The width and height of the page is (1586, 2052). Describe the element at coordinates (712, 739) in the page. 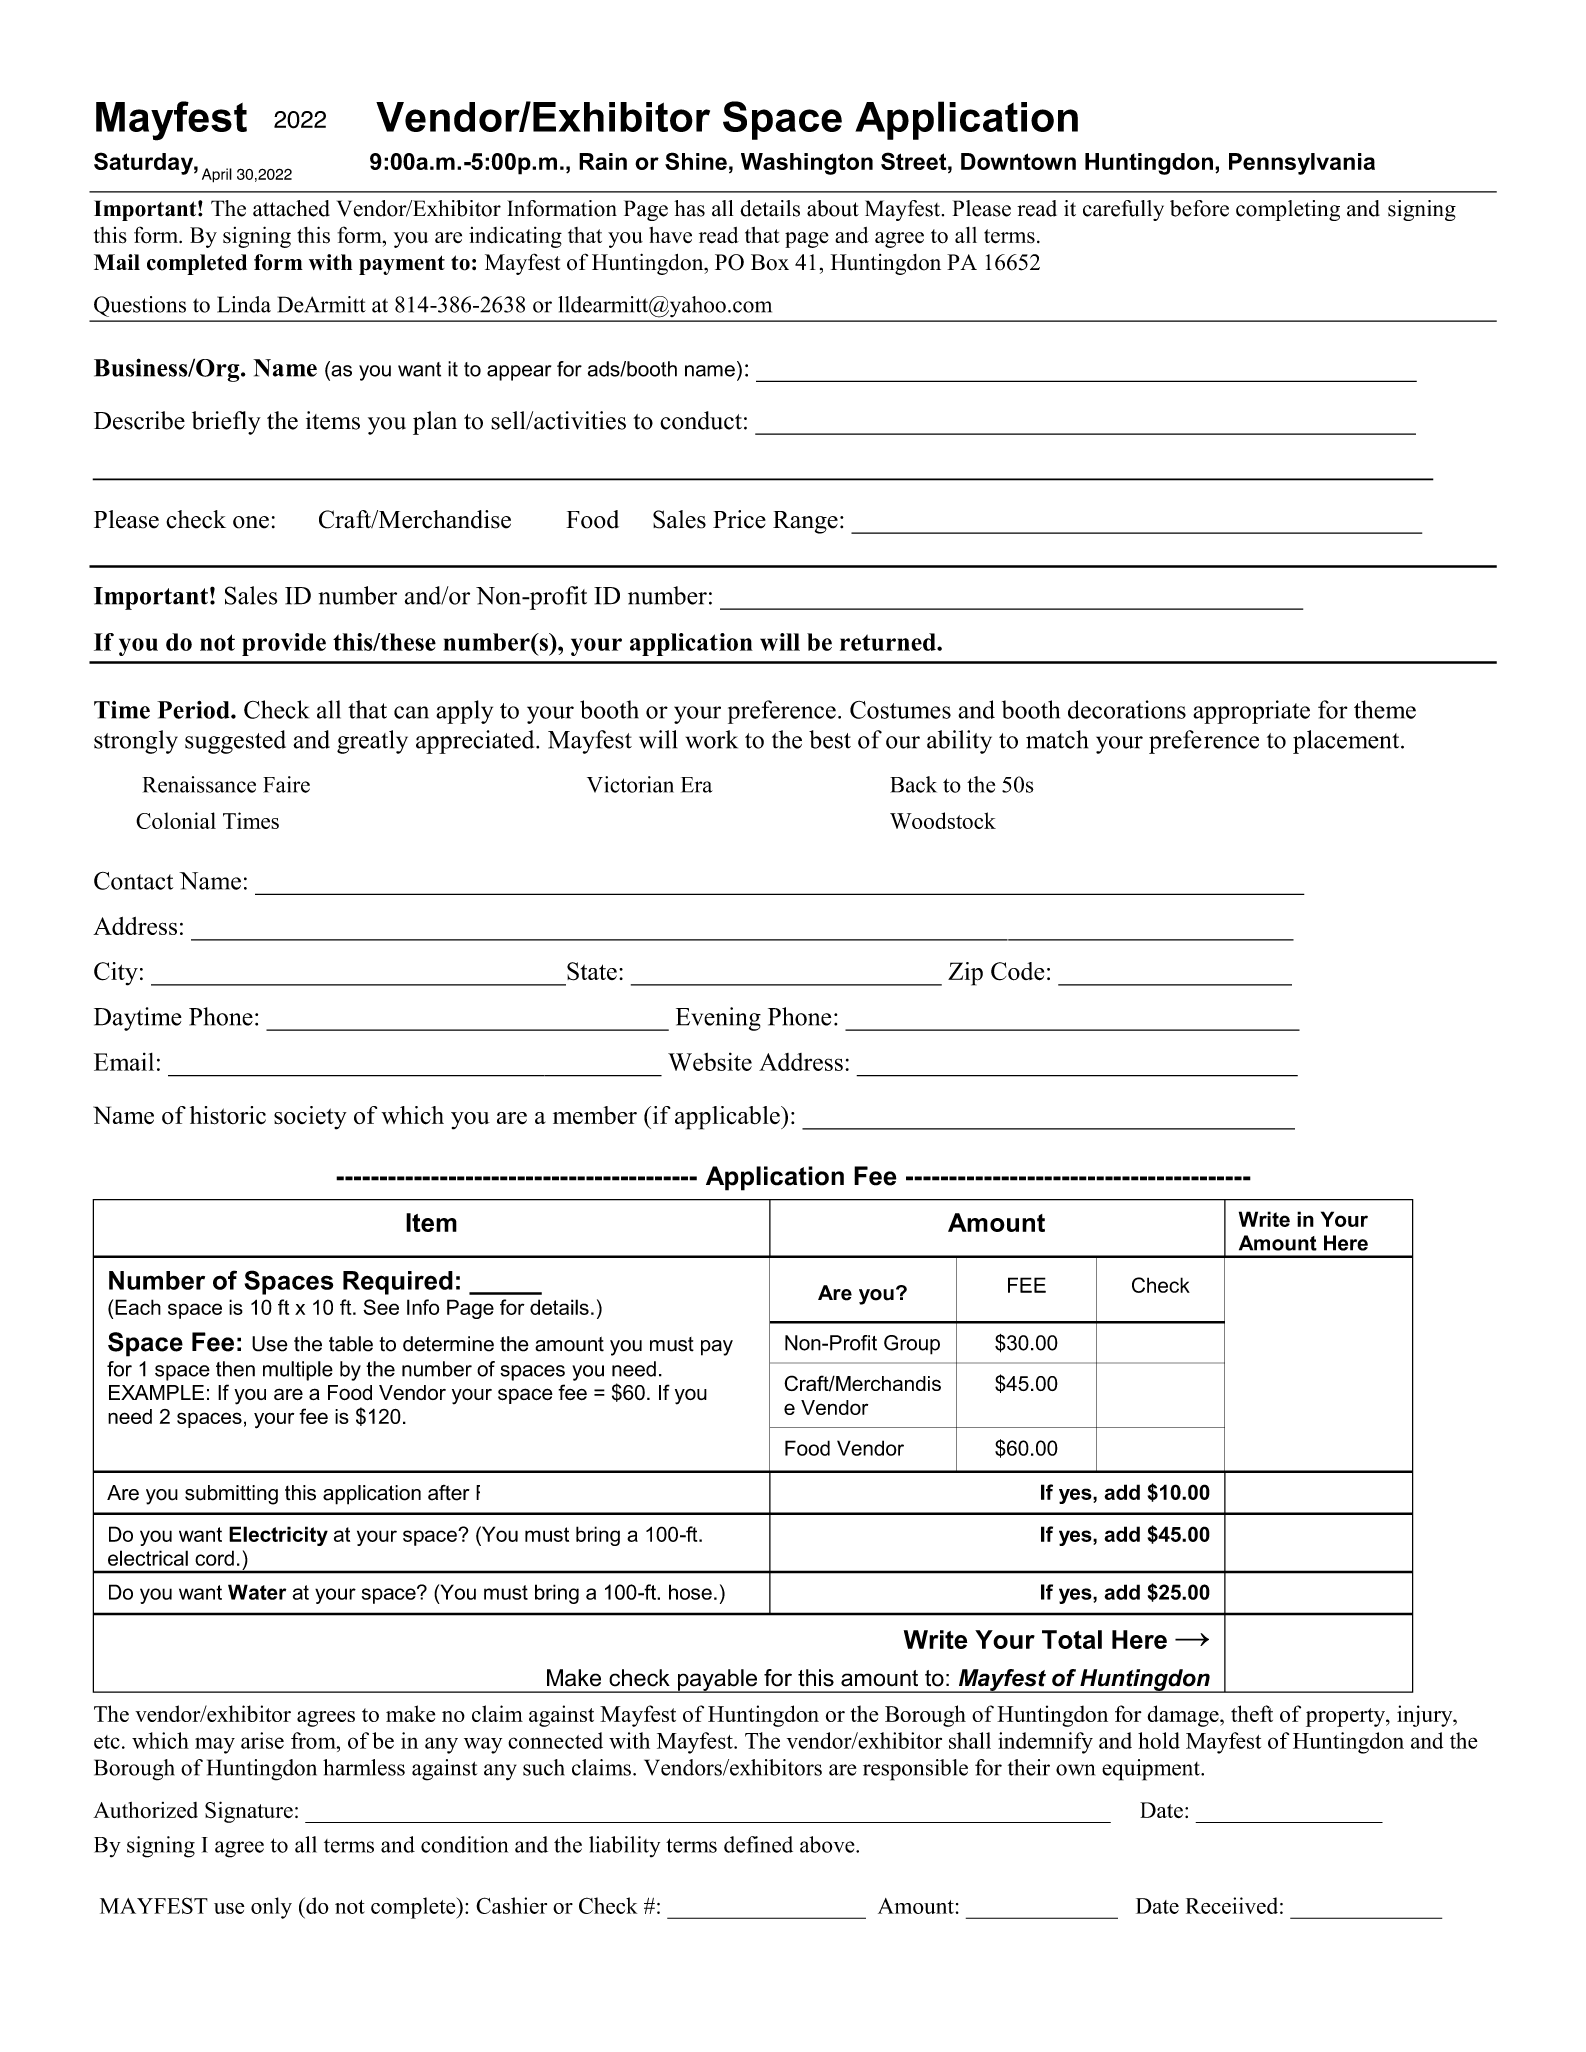

I see `work` at that location.
